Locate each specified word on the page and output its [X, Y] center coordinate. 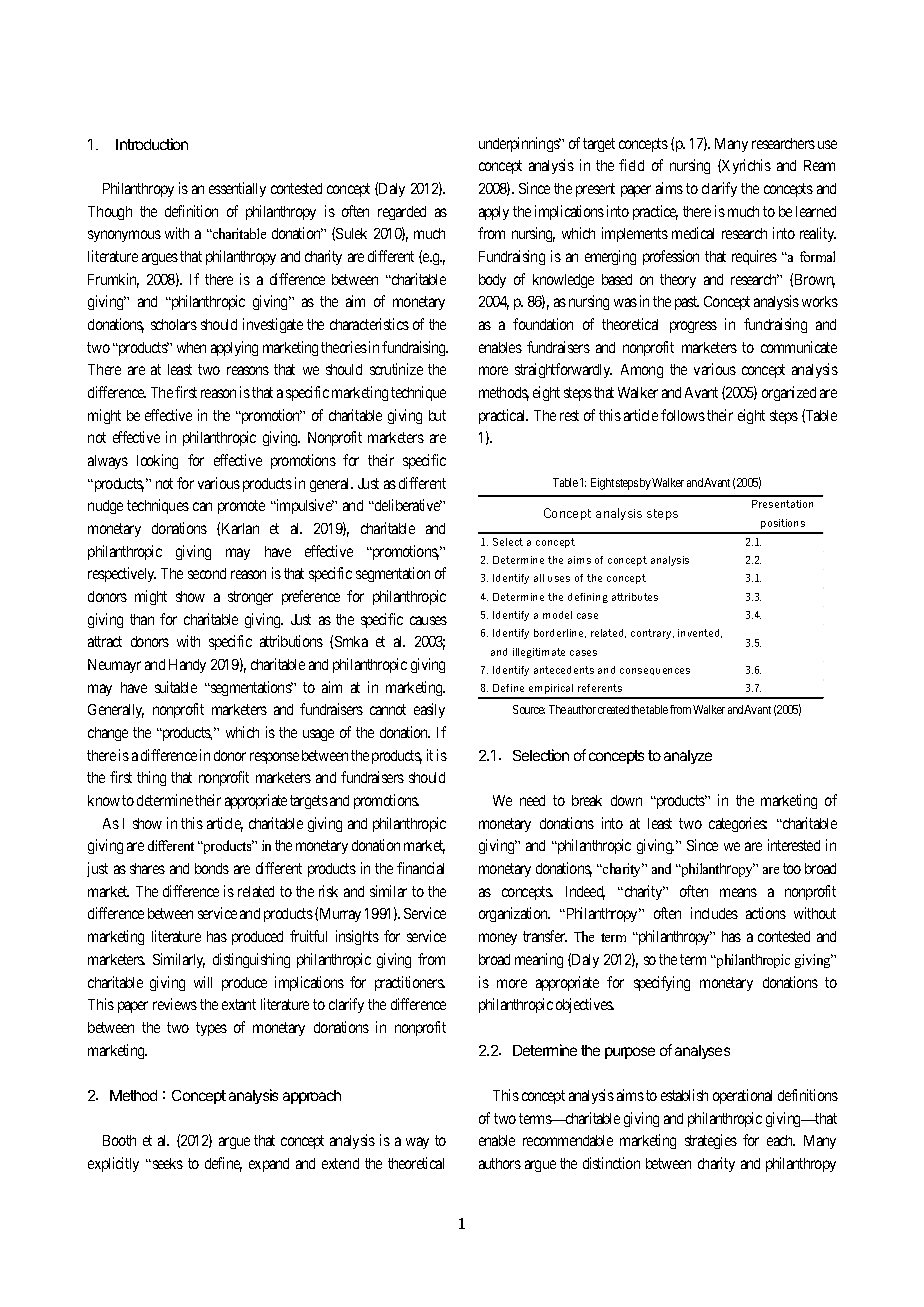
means [738, 892]
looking [157, 461]
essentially [237, 189]
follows [683, 415]
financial [420, 868]
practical [503, 416]
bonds [212, 868]
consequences [655, 671]
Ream [819, 165]
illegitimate [539, 653]
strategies [711, 1141]
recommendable [568, 1140]
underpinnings [520, 144]
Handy [187, 666]
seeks [166, 1163]
